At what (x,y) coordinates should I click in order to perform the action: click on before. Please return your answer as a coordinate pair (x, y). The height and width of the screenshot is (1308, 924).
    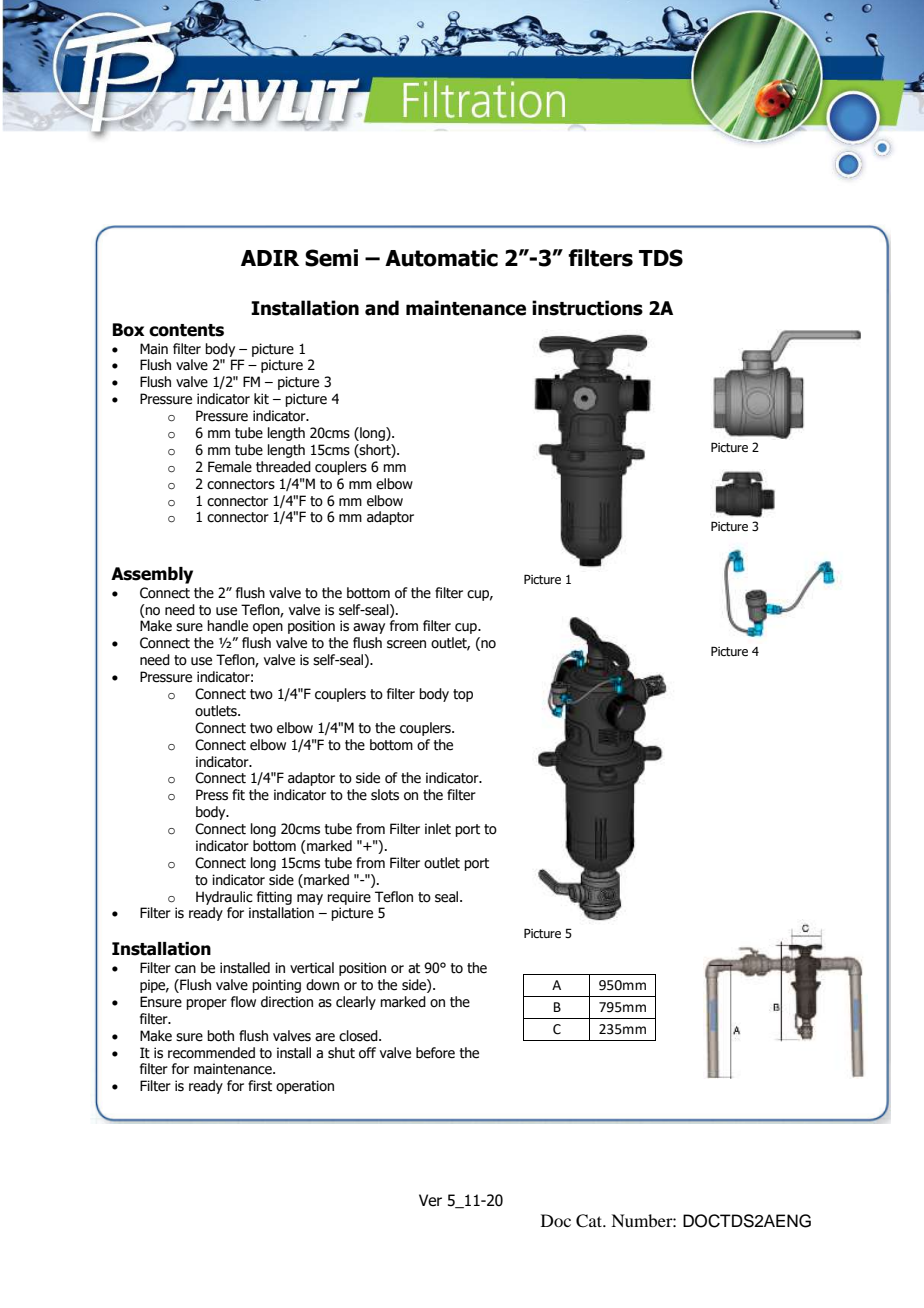
    Looking at the image, I should click on (435, 1053).
